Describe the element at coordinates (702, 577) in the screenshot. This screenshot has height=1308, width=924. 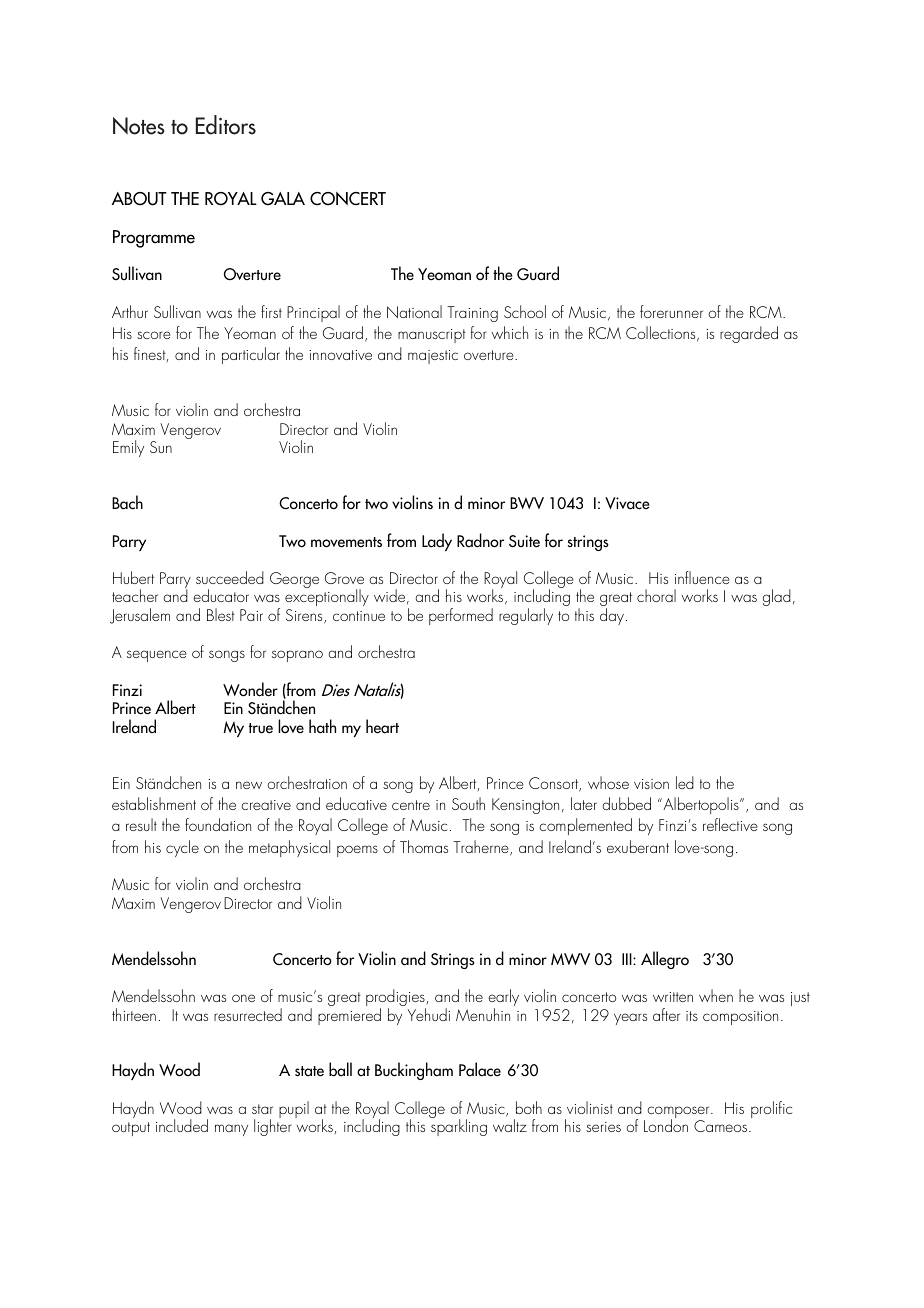
I see `influence` at that location.
